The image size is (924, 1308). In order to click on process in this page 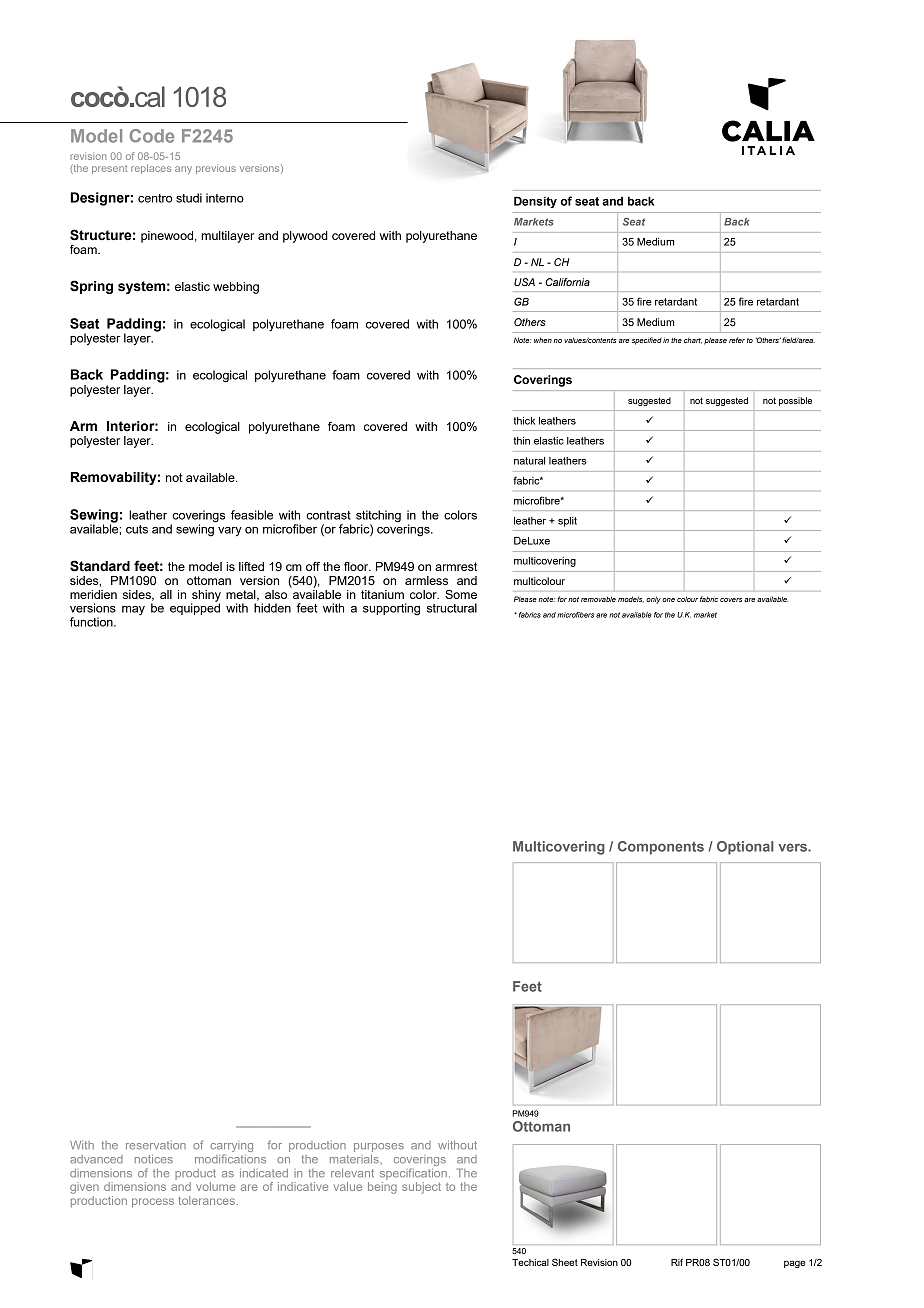, I will do `click(153, 1203)`.
